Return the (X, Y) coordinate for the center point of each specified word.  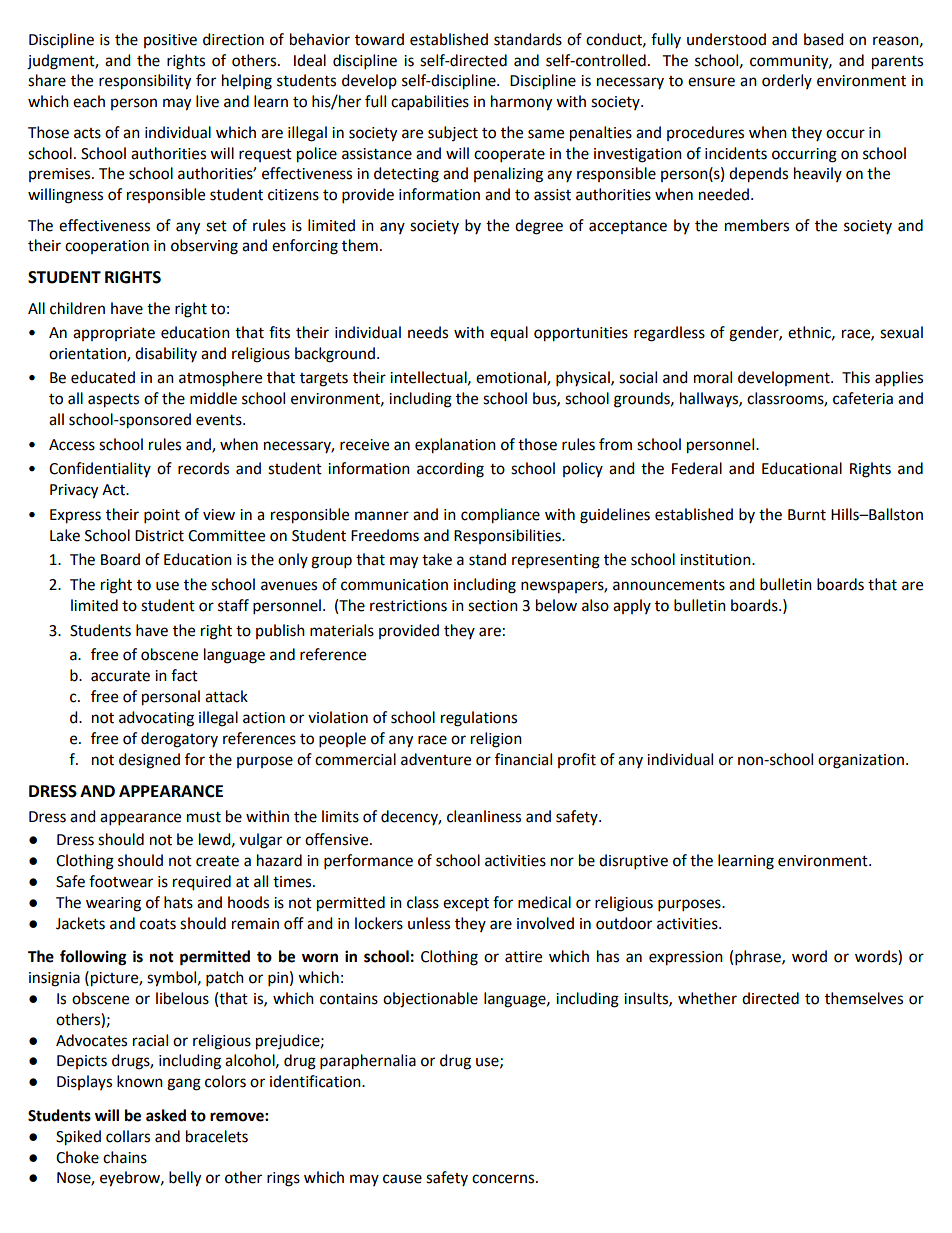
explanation (455, 446)
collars (128, 1136)
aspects (113, 401)
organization (861, 761)
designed (149, 761)
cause (402, 1179)
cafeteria (863, 398)
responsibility (145, 82)
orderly (787, 81)
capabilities (430, 103)
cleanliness (484, 816)
